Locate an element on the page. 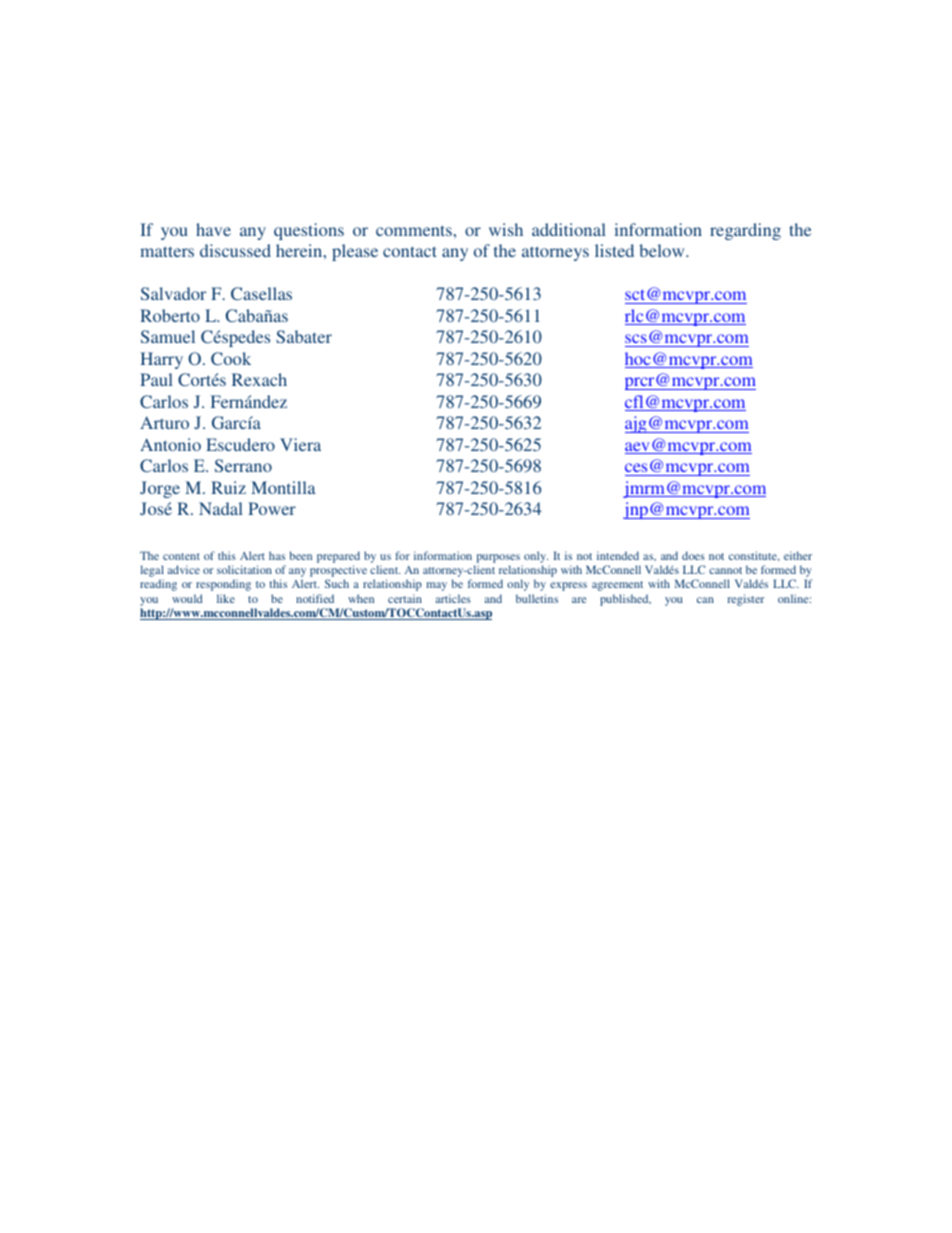 This page has width=952, height=1233. regarding is located at coordinates (745, 231).
